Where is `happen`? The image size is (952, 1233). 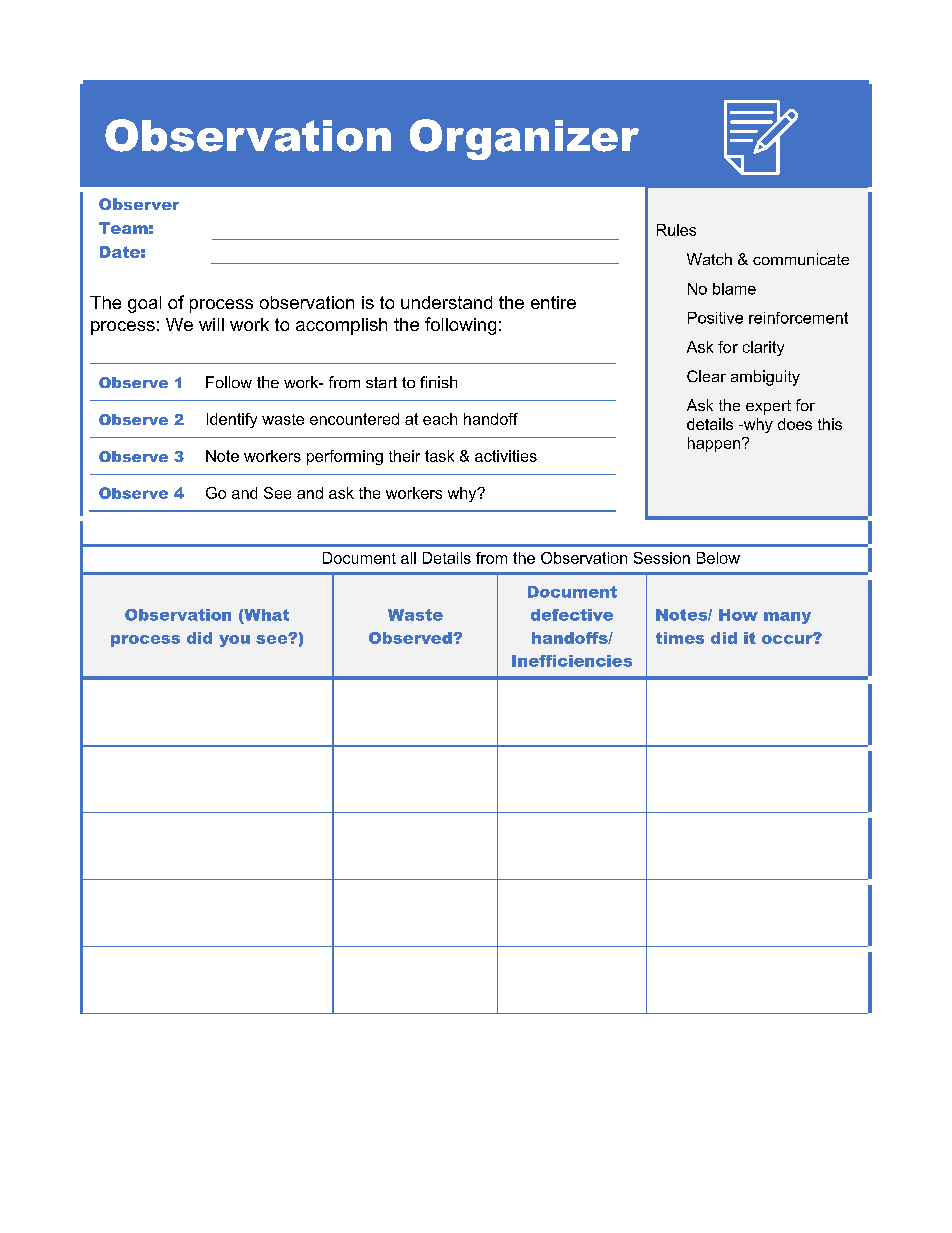
happen is located at coordinates (714, 444).
